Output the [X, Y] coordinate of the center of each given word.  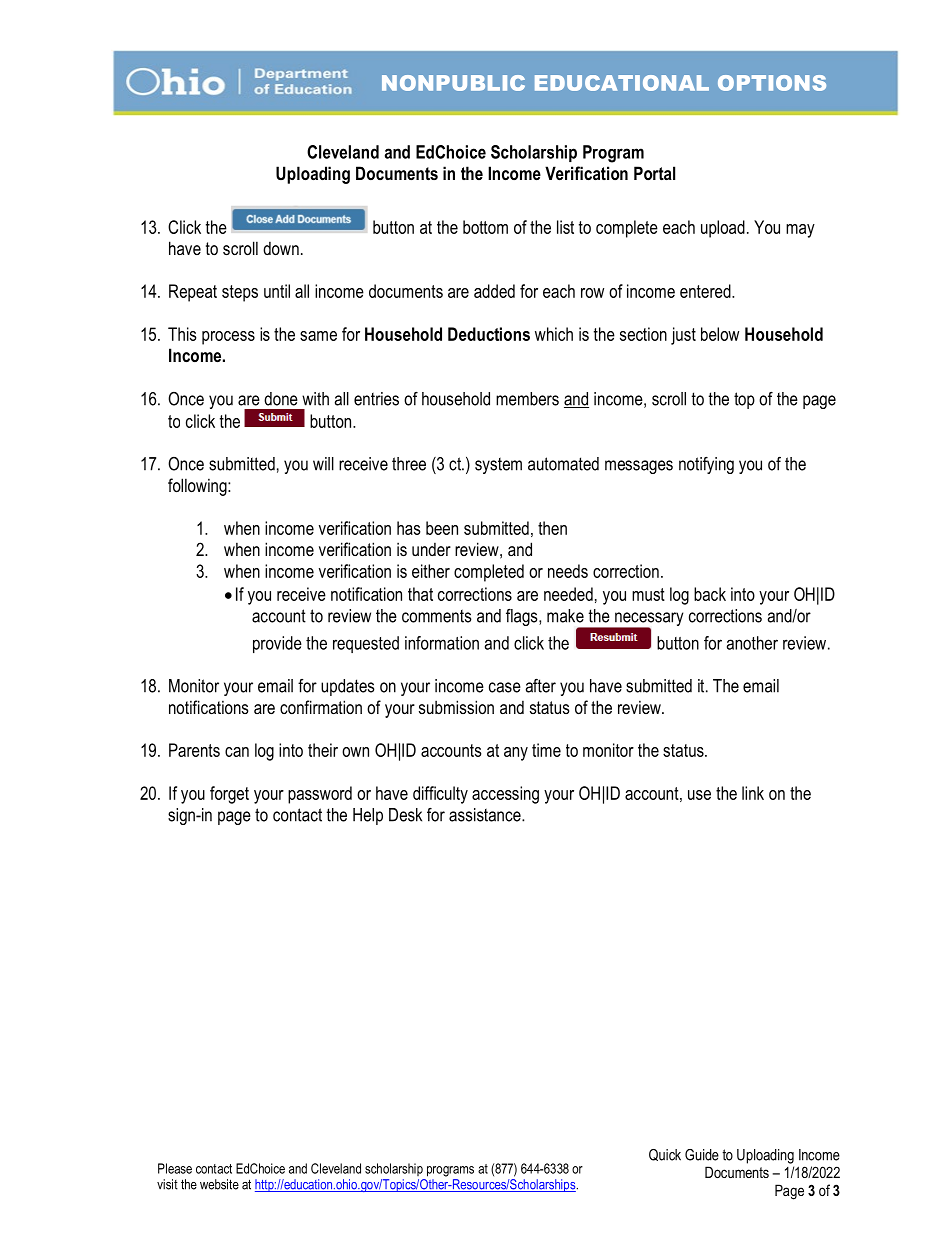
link [753, 793]
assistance [486, 815]
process [228, 338]
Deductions [489, 334]
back [710, 594]
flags [523, 617]
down [281, 248]
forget [229, 795]
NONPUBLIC [453, 83]
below [720, 334]
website [219, 1184]
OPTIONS [772, 83]
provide [277, 644]
